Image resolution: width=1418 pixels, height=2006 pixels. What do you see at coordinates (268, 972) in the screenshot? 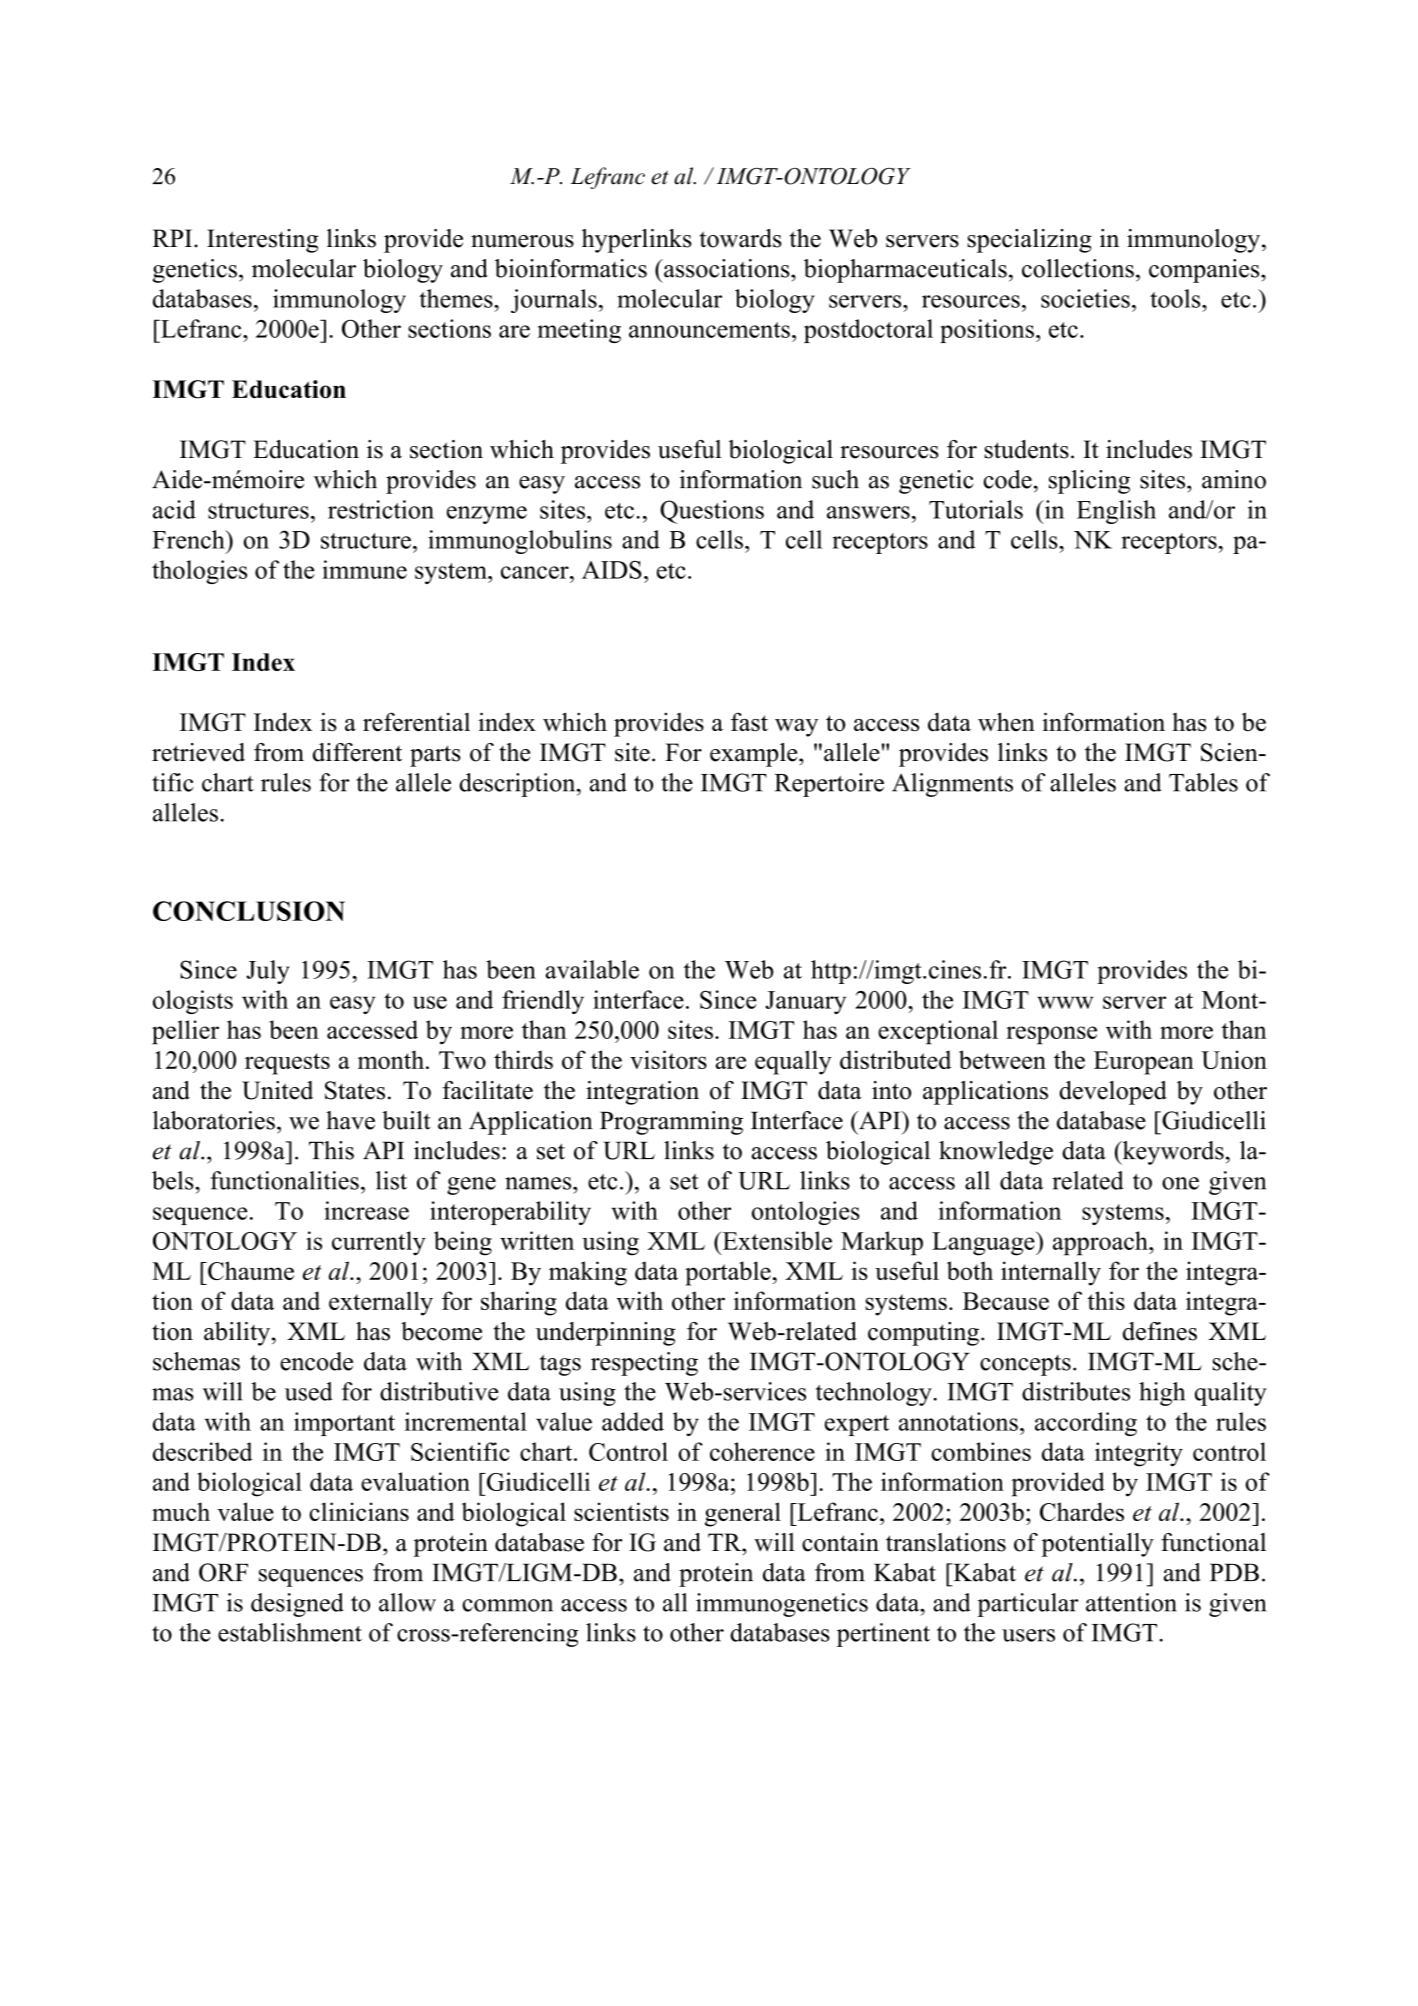
I see `July` at bounding box center [268, 972].
